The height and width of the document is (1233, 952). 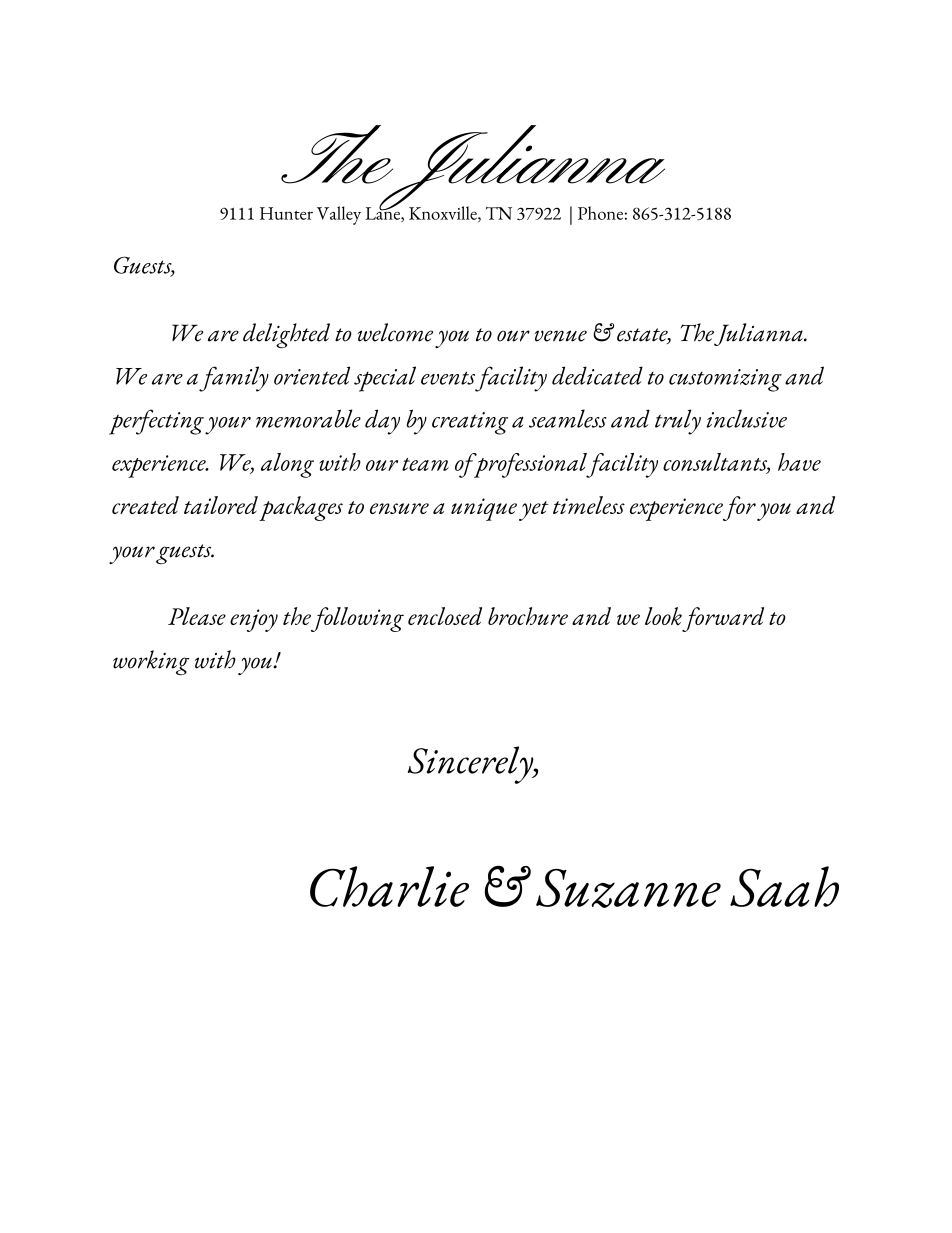 I want to click on venue, so click(x=561, y=336).
